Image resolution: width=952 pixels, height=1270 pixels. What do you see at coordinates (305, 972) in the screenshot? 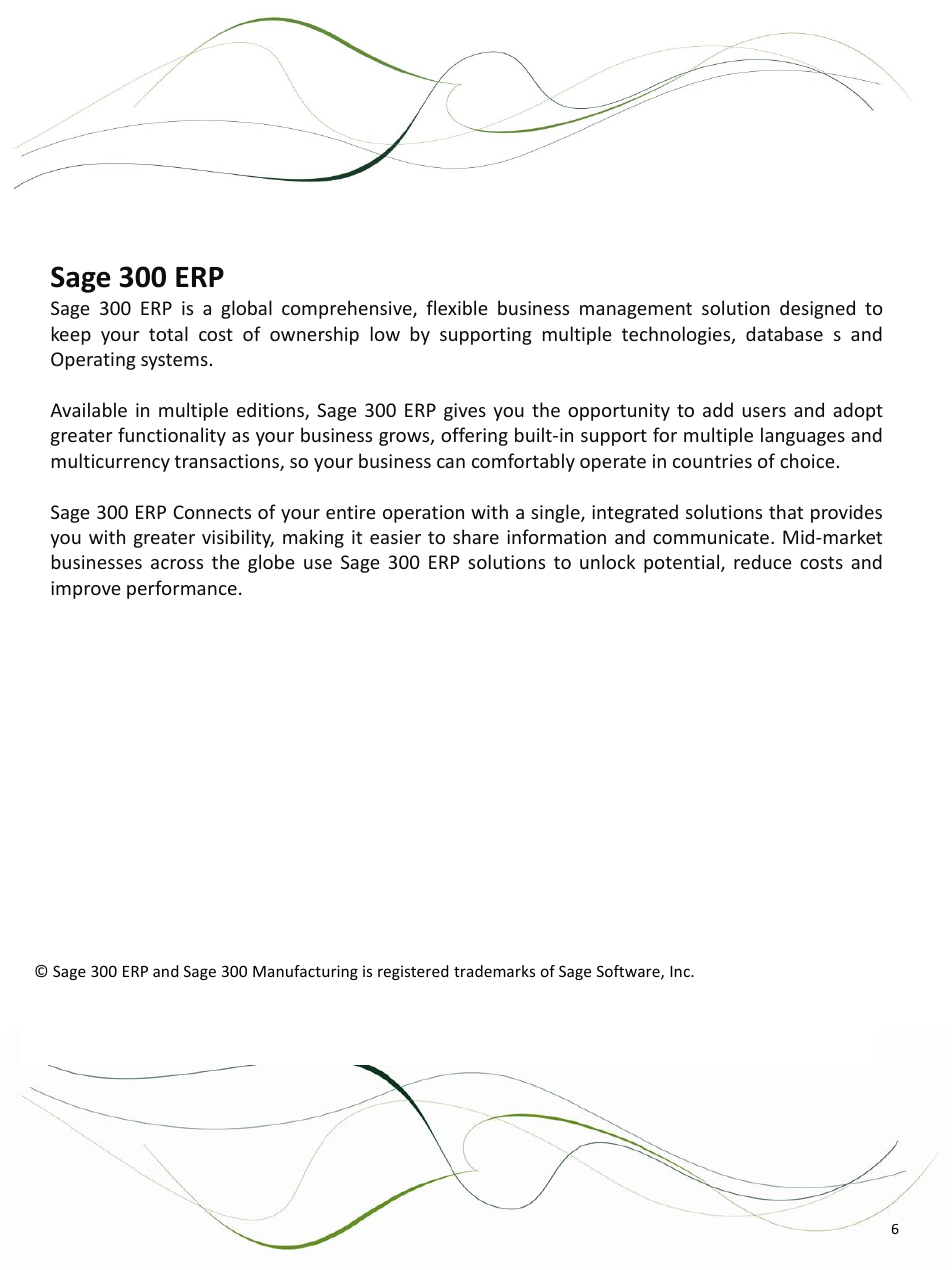
I see `Manufacturing` at bounding box center [305, 972].
